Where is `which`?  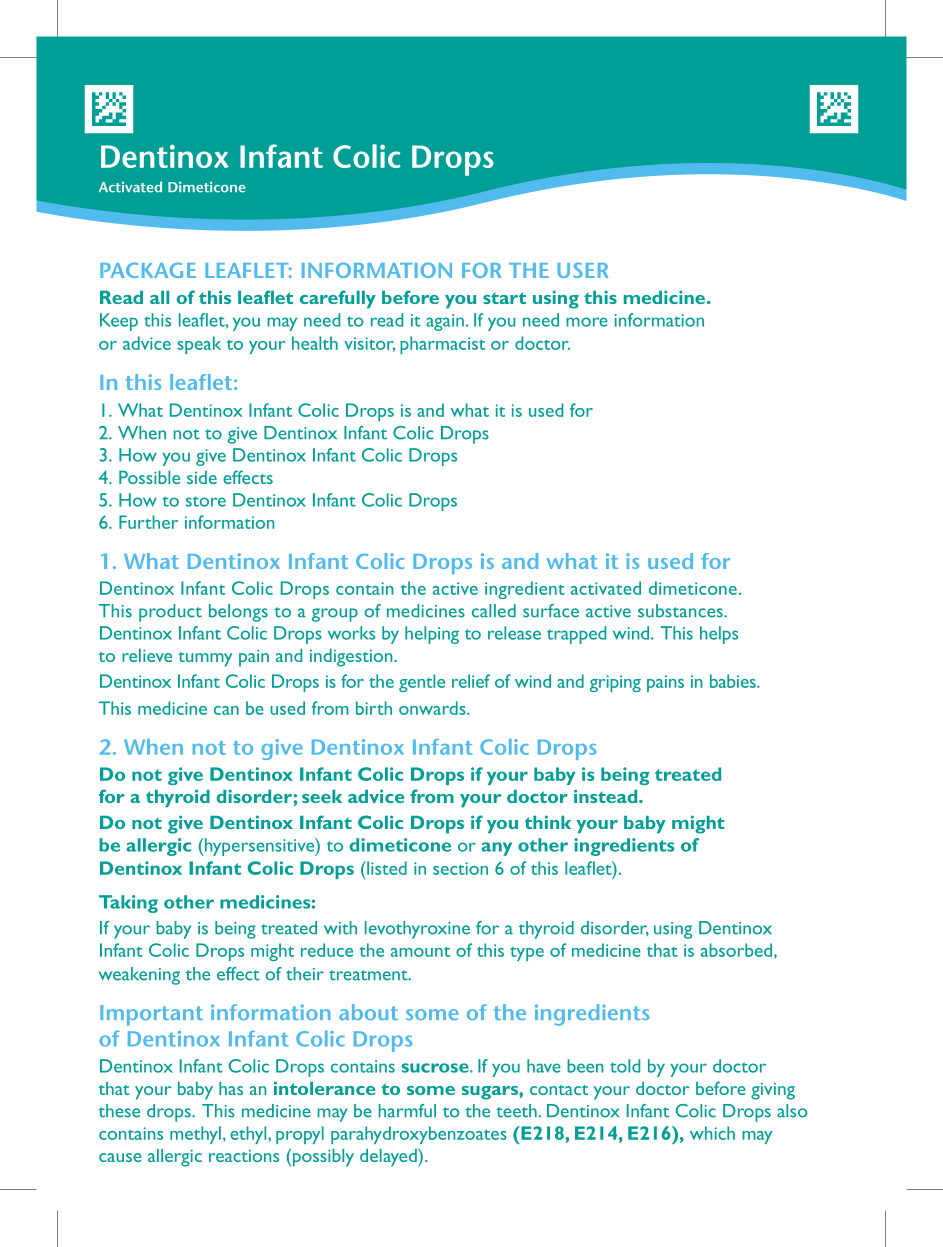
which is located at coordinates (712, 1133).
